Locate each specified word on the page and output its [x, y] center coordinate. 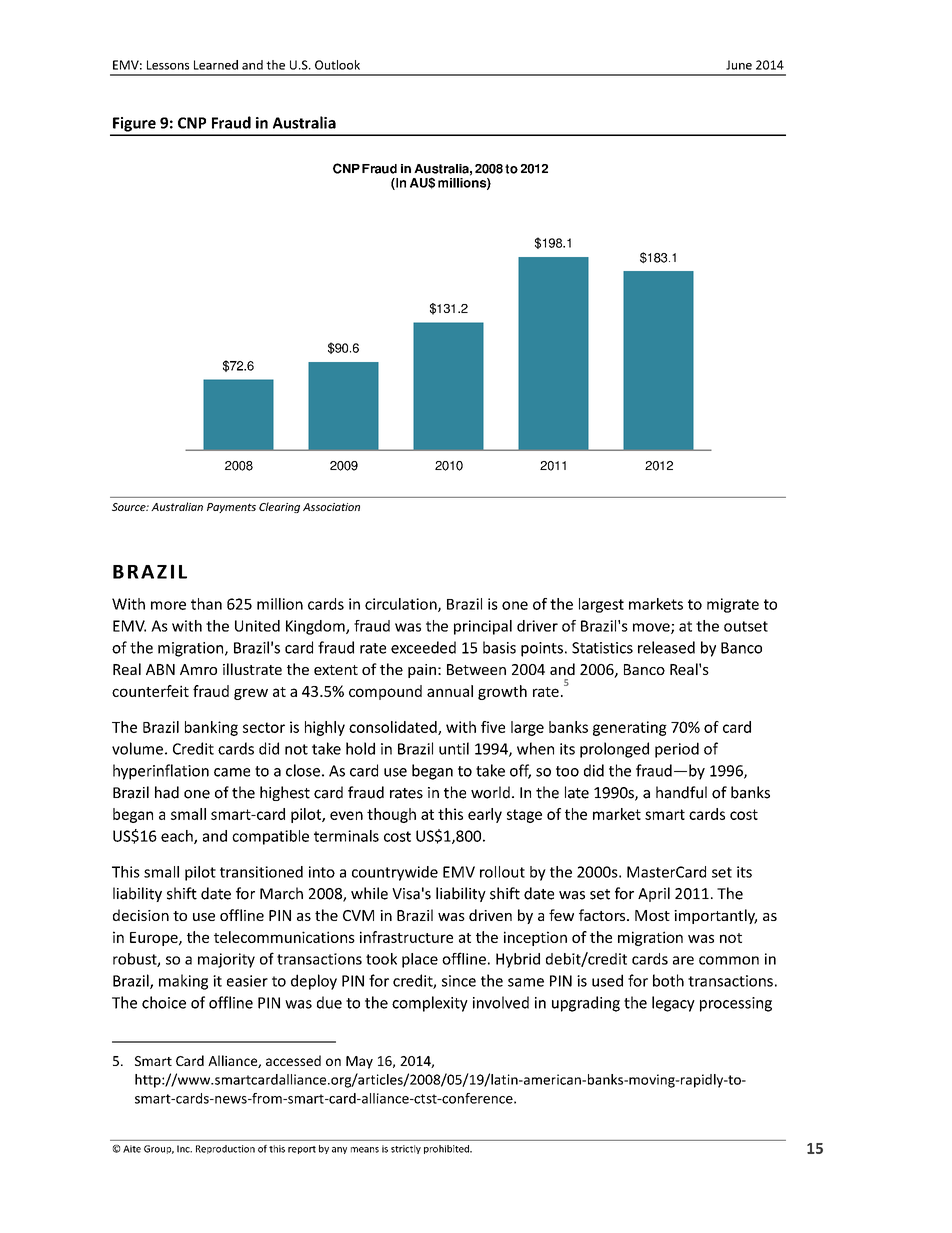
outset [746, 626]
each [178, 837]
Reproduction [225, 1149]
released [666, 647]
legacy [673, 1004]
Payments [231, 508]
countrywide [395, 873]
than [206, 604]
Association [331, 507]
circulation [402, 605]
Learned [216, 65]
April [654, 894]
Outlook [337, 65]
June [739, 65]
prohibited [447, 1149]
